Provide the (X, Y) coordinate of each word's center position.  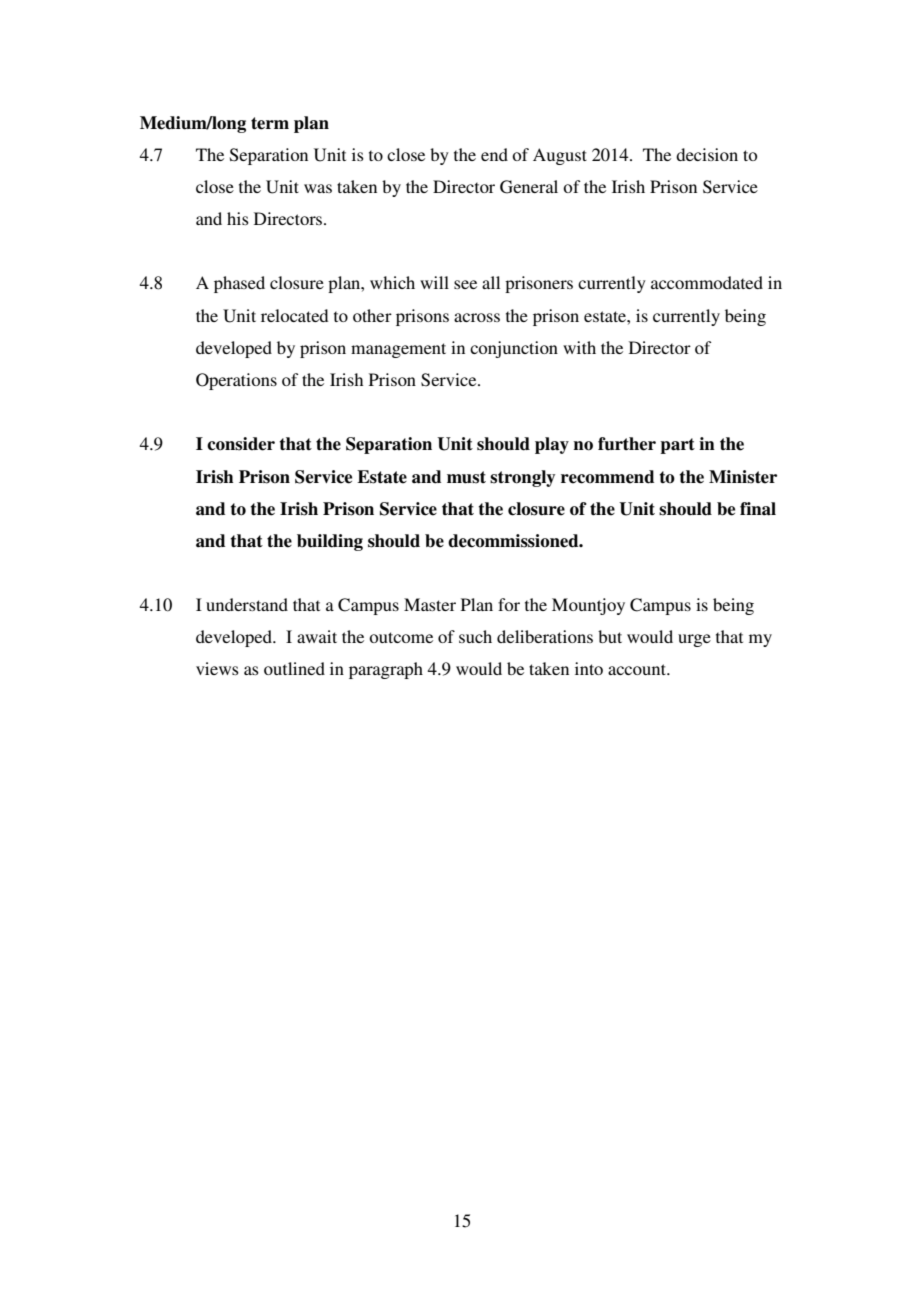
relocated (294, 315)
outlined (294, 668)
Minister (743, 477)
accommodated (707, 282)
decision (707, 154)
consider (241, 444)
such (475, 636)
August (560, 156)
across (477, 317)
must (466, 477)
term (270, 123)
